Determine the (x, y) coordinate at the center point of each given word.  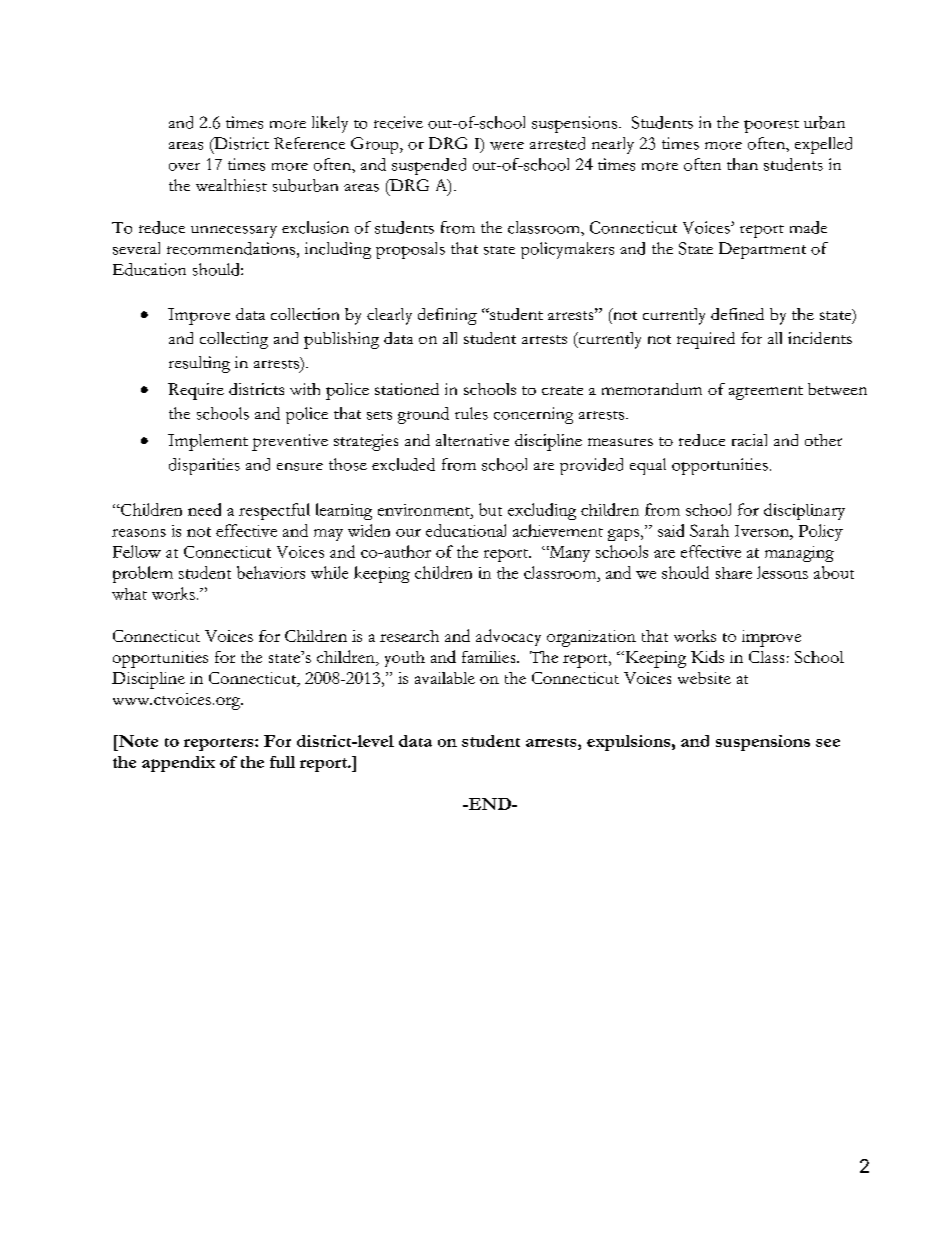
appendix (178, 764)
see (828, 743)
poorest (771, 126)
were (507, 146)
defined (737, 314)
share (734, 573)
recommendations (231, 248)
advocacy (508, 637)
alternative (472, 440)
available (445, 678)
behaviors (271, 572)
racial (749, 440)
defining (447, 316)
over (184, 167)
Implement (208, 442)
